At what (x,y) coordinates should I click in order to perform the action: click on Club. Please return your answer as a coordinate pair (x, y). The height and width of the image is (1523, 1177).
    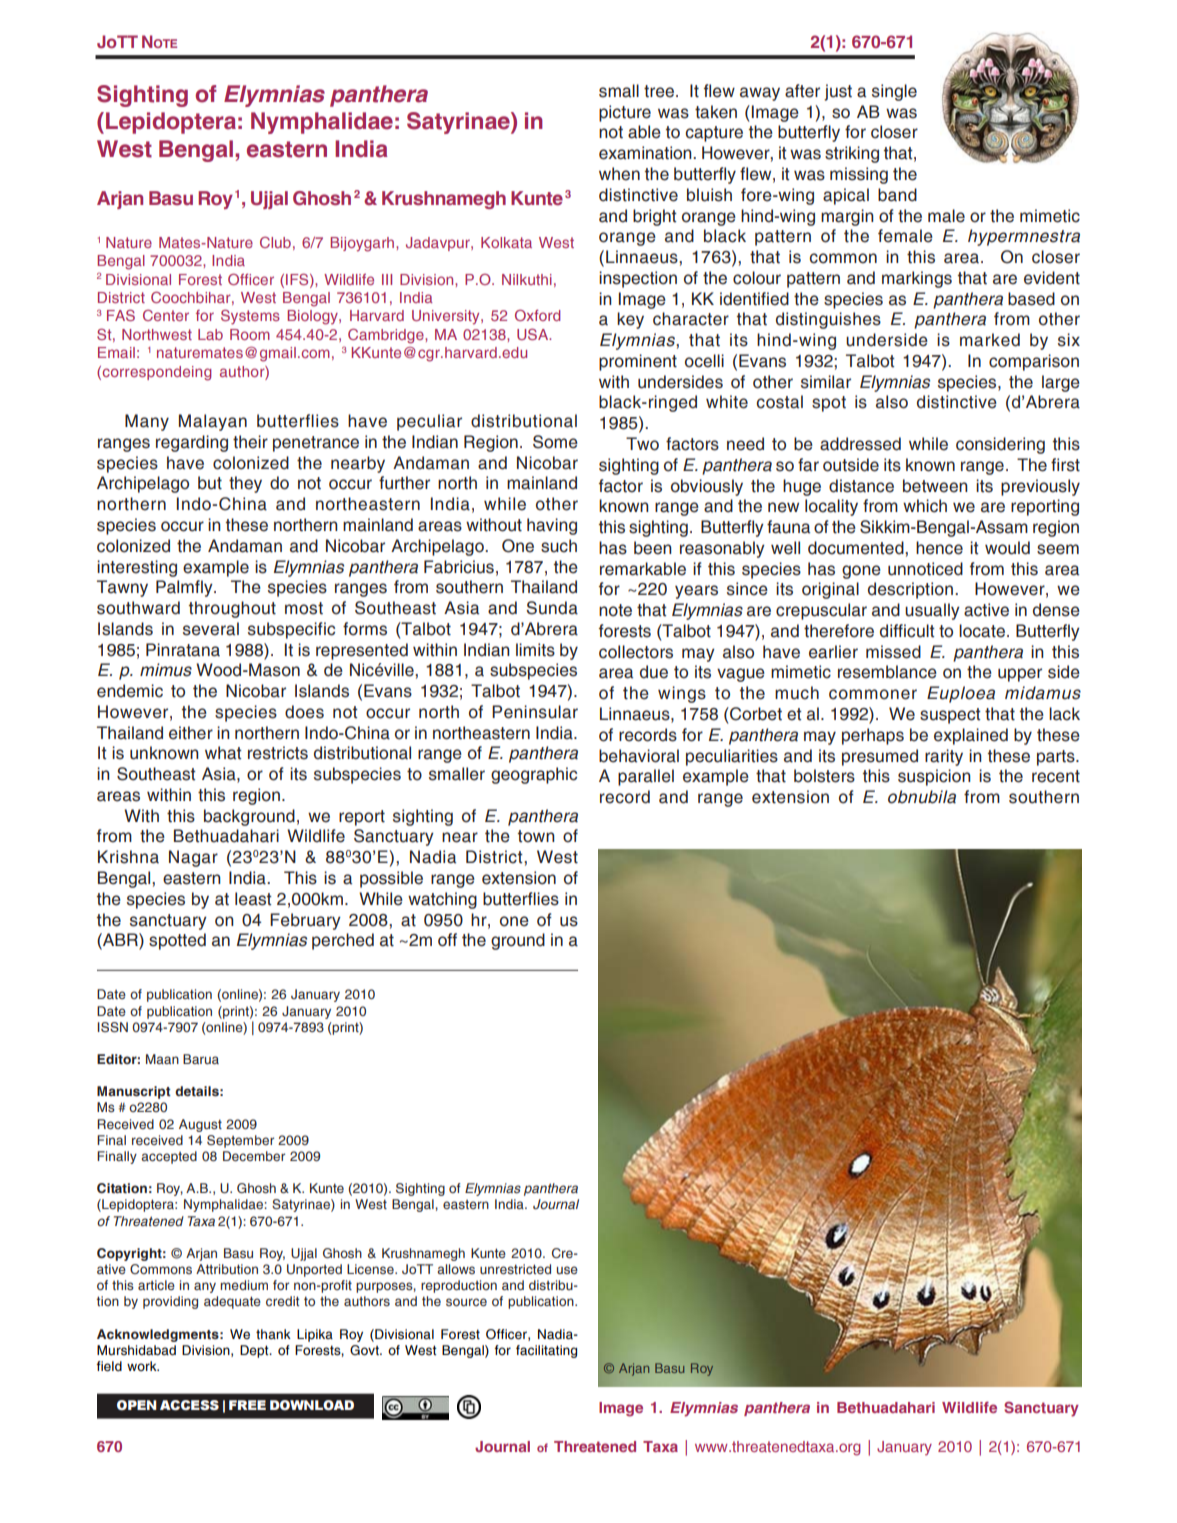
    Looking at the image, I should click on (275, 242).
